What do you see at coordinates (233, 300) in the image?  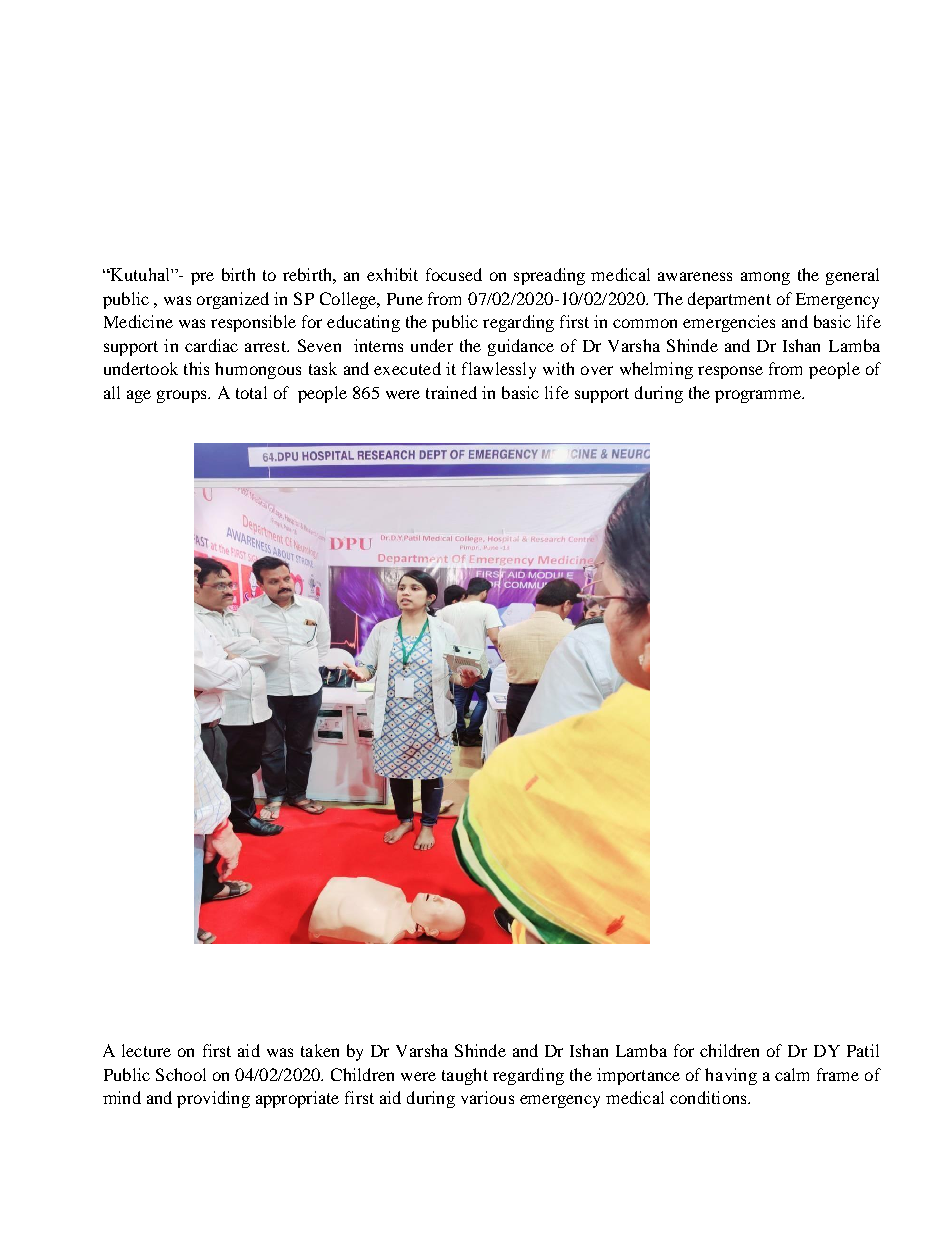 I see `organized` at bounding box center [233, 300].
